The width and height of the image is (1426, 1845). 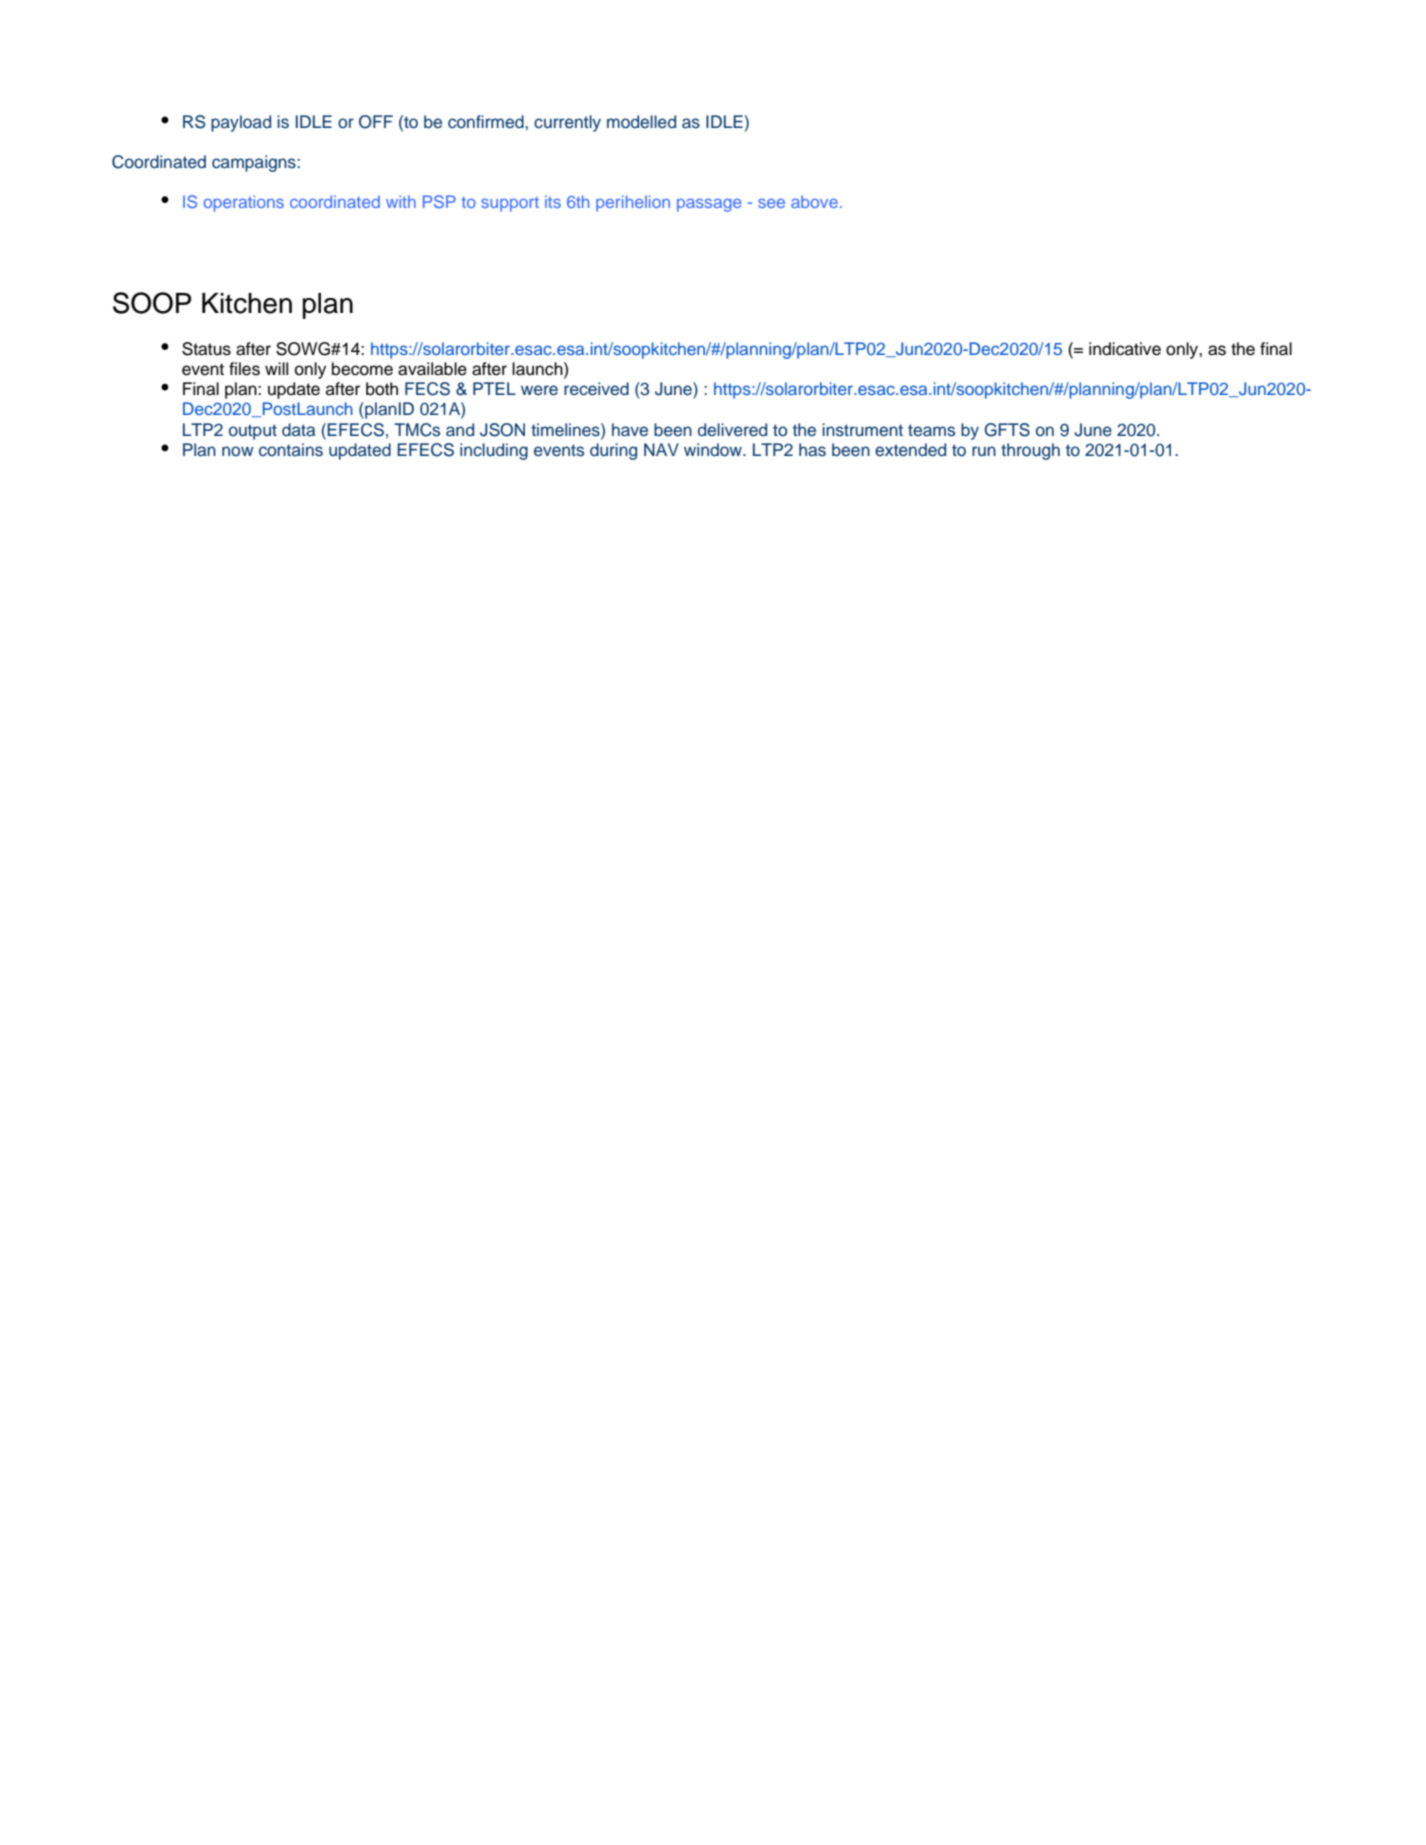 I want to click on contains, so click(x=291, y=450).
